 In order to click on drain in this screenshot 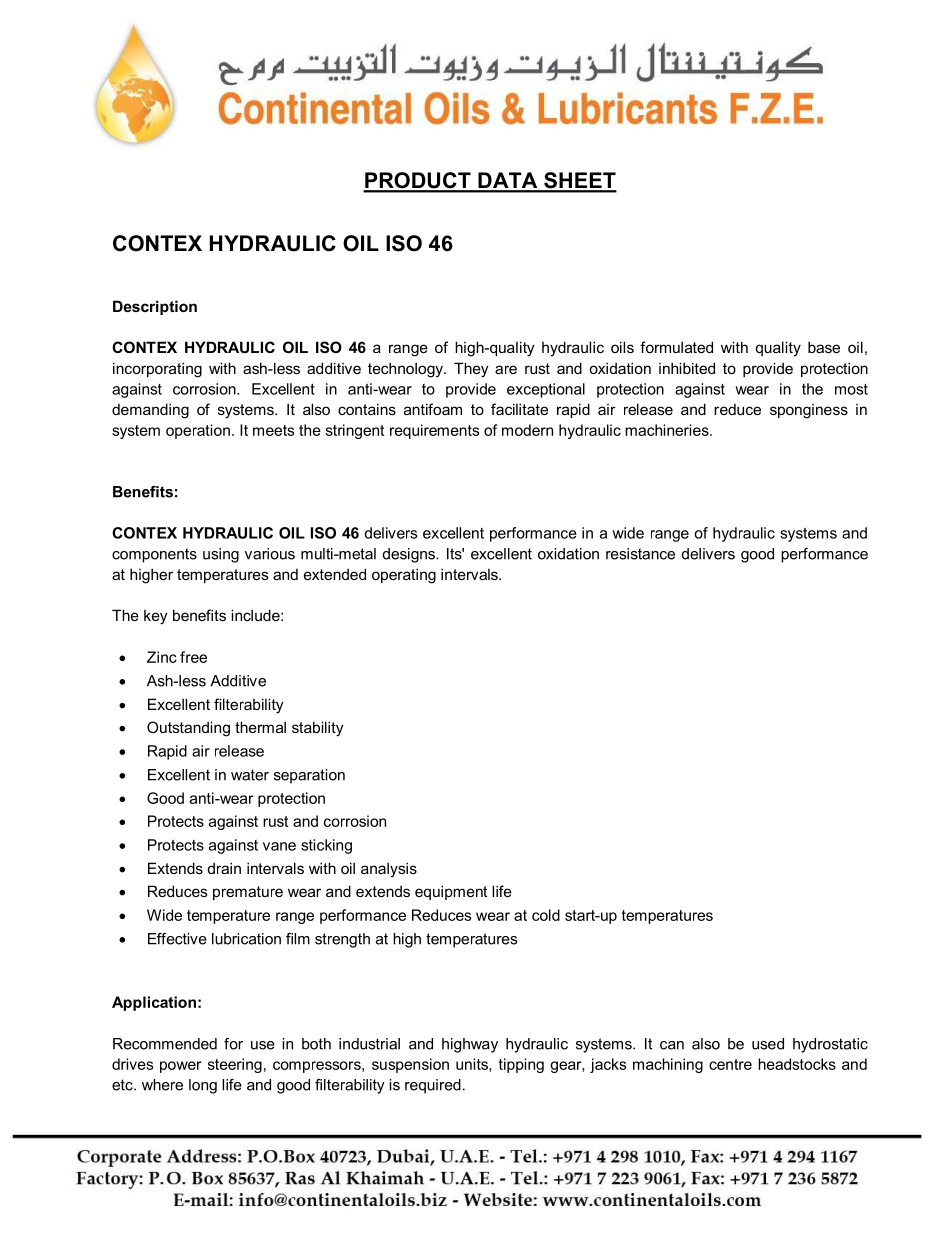, I will do `click(224, 868)`.
